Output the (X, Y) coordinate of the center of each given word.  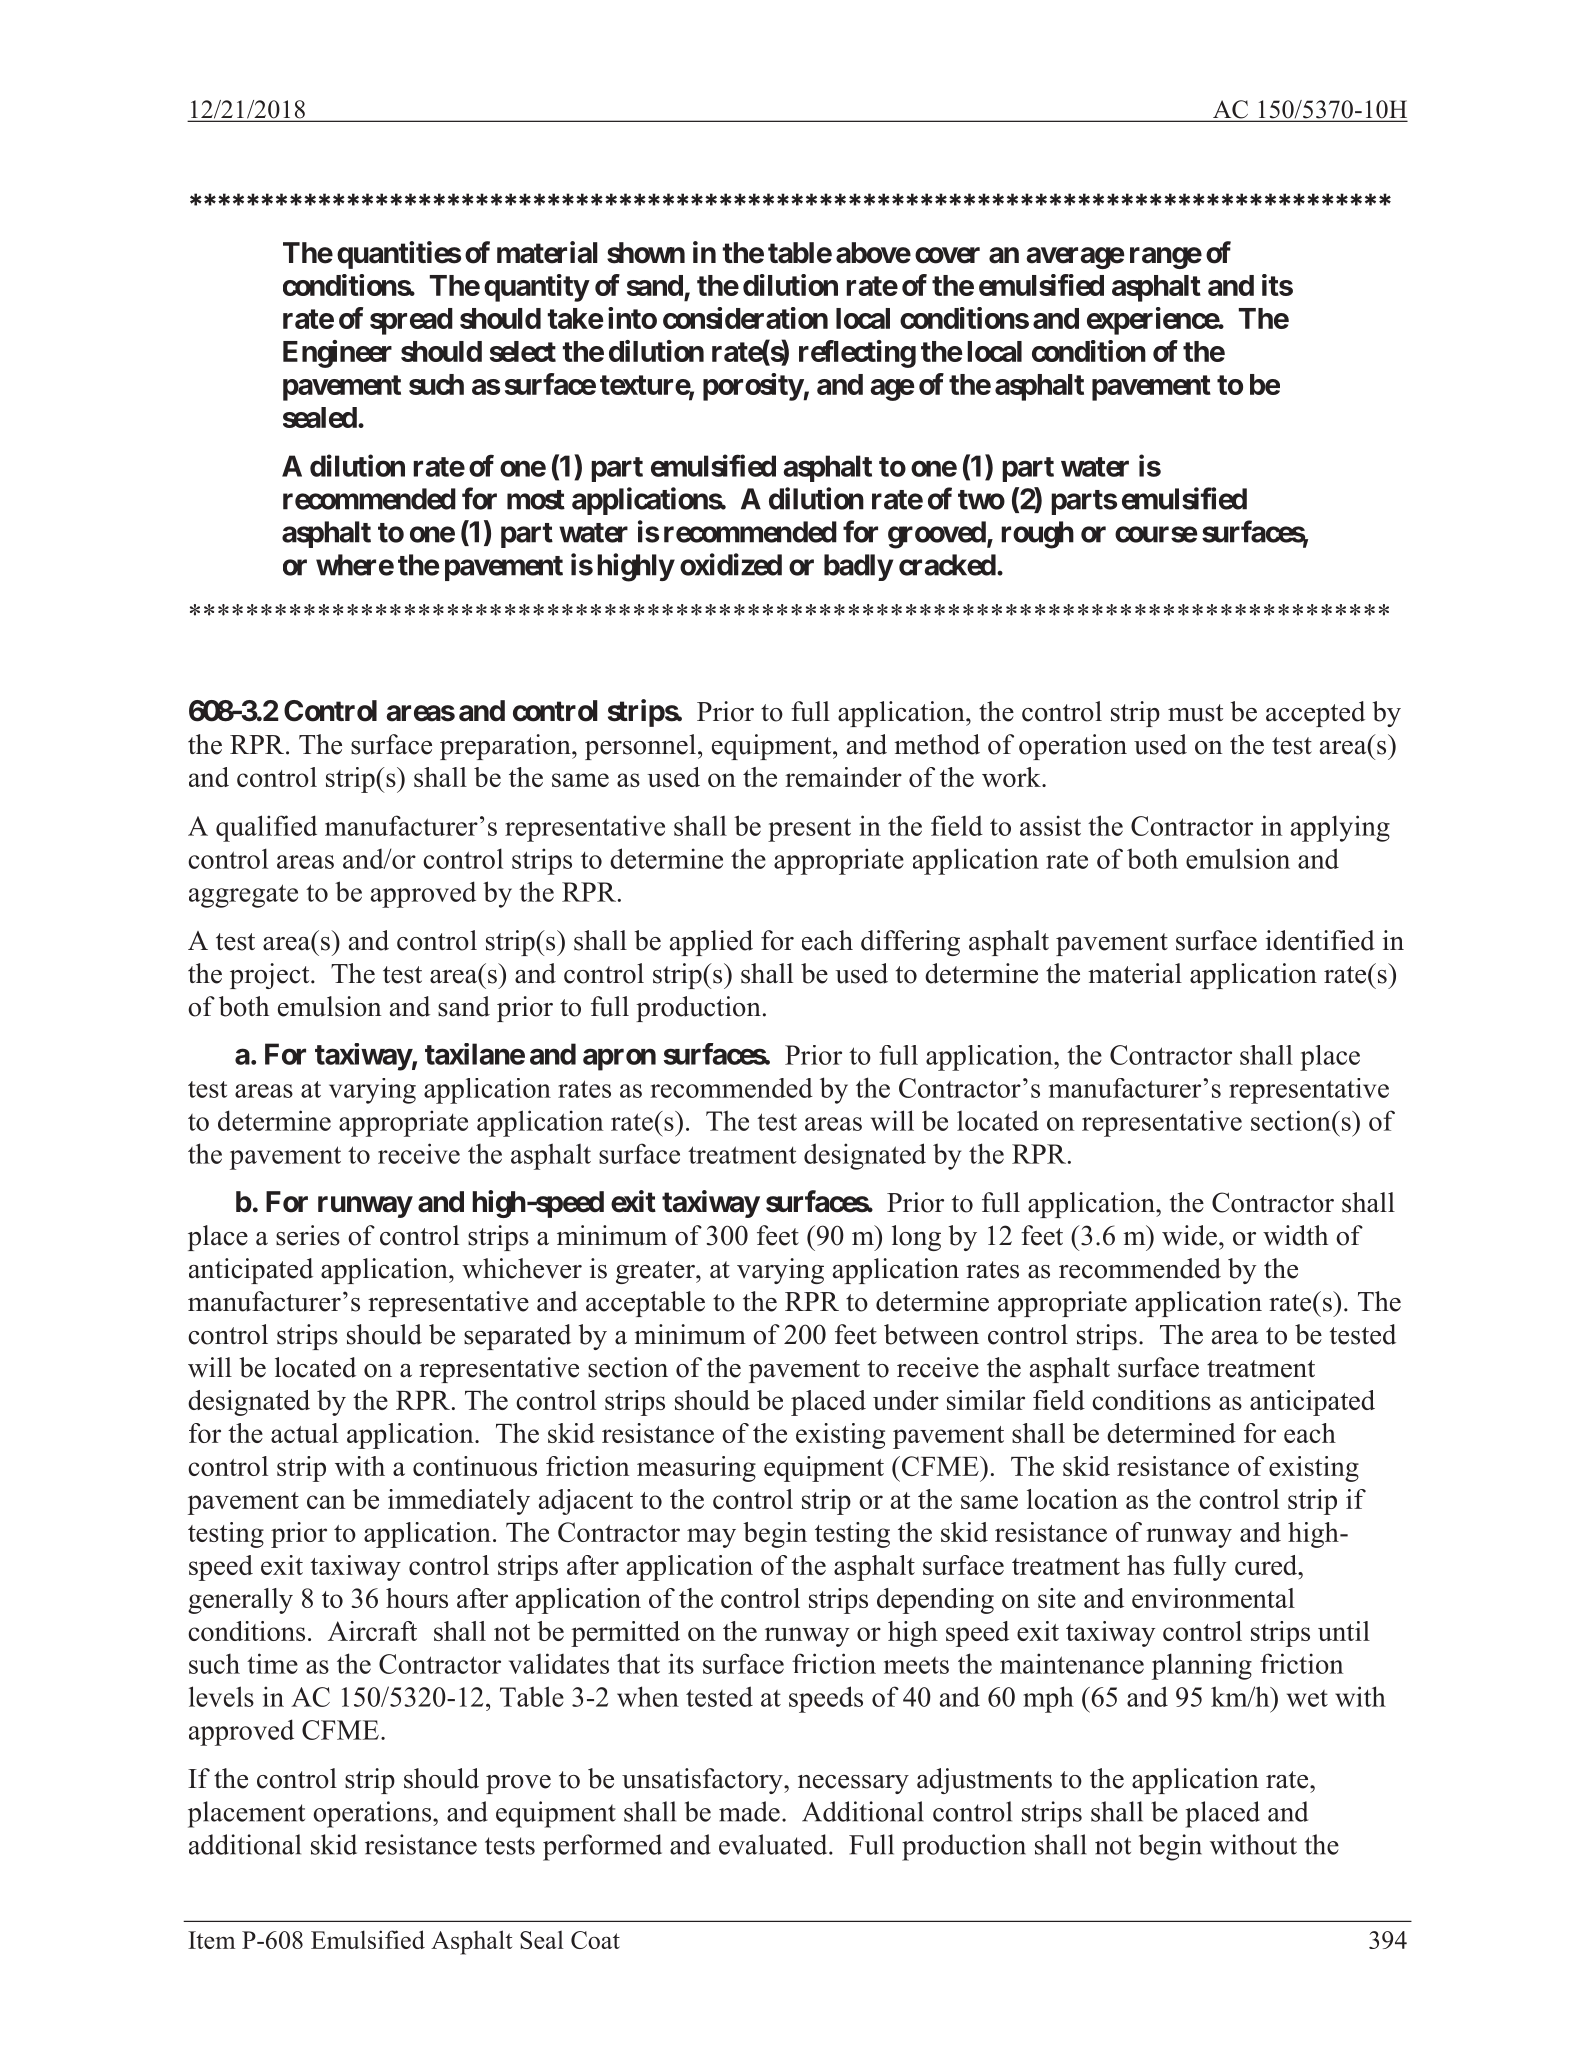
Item (211, 1940)
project (271, 976)
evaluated (774, 1844)
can (326, 1502)
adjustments (984, 1781)
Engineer (337, 354)
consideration (745, 318)
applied (711, 943)
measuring (696, 1469)
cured (1267, 1565)
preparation (506, 747)
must (1195, 713)
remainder (843, 777)
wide (1189, 1235)
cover (947, 255)
